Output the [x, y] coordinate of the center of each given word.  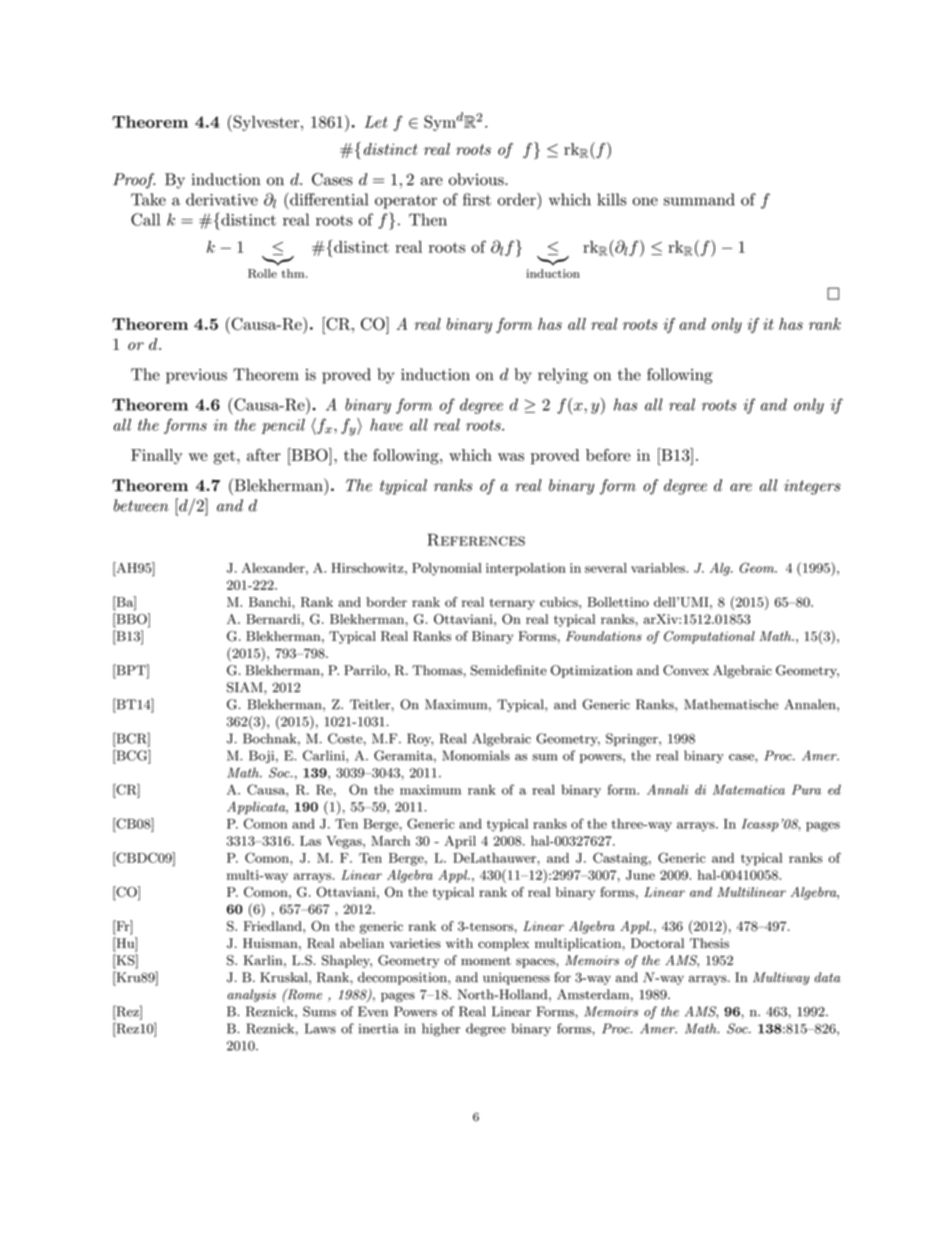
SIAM [246, 687]
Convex [686, 670]
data [828, 977]
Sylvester [265, 123]
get [224, 457]
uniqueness [516, 978]
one [645, 201]
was [511, 457]
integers [812, 487]
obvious [477, 179]
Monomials [476, 755]
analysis [251, 995]
